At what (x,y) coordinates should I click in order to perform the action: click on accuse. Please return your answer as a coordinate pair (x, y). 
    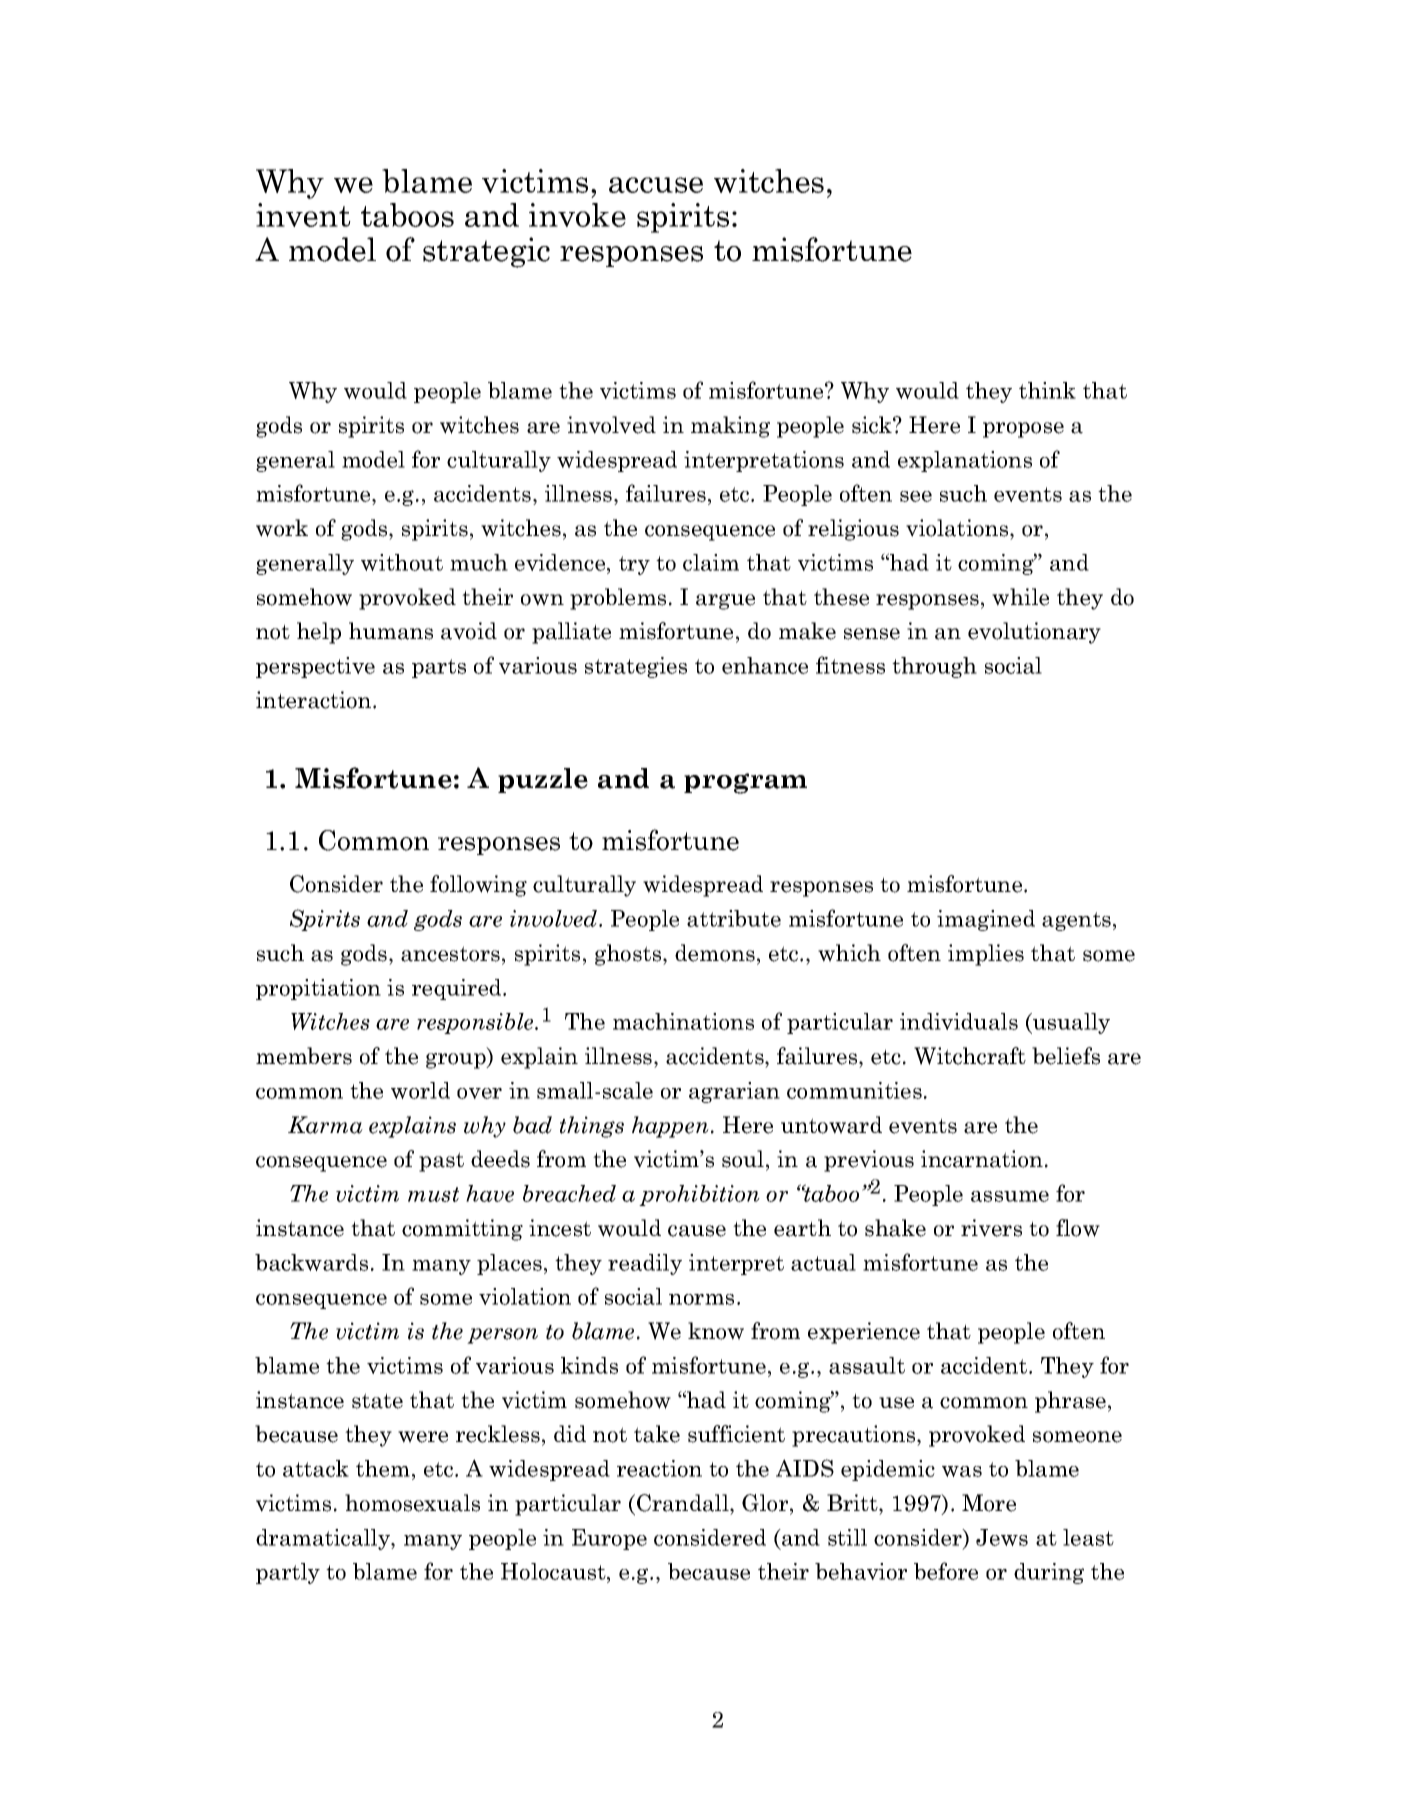
    Looking at the image, I should click on (656, 185).
